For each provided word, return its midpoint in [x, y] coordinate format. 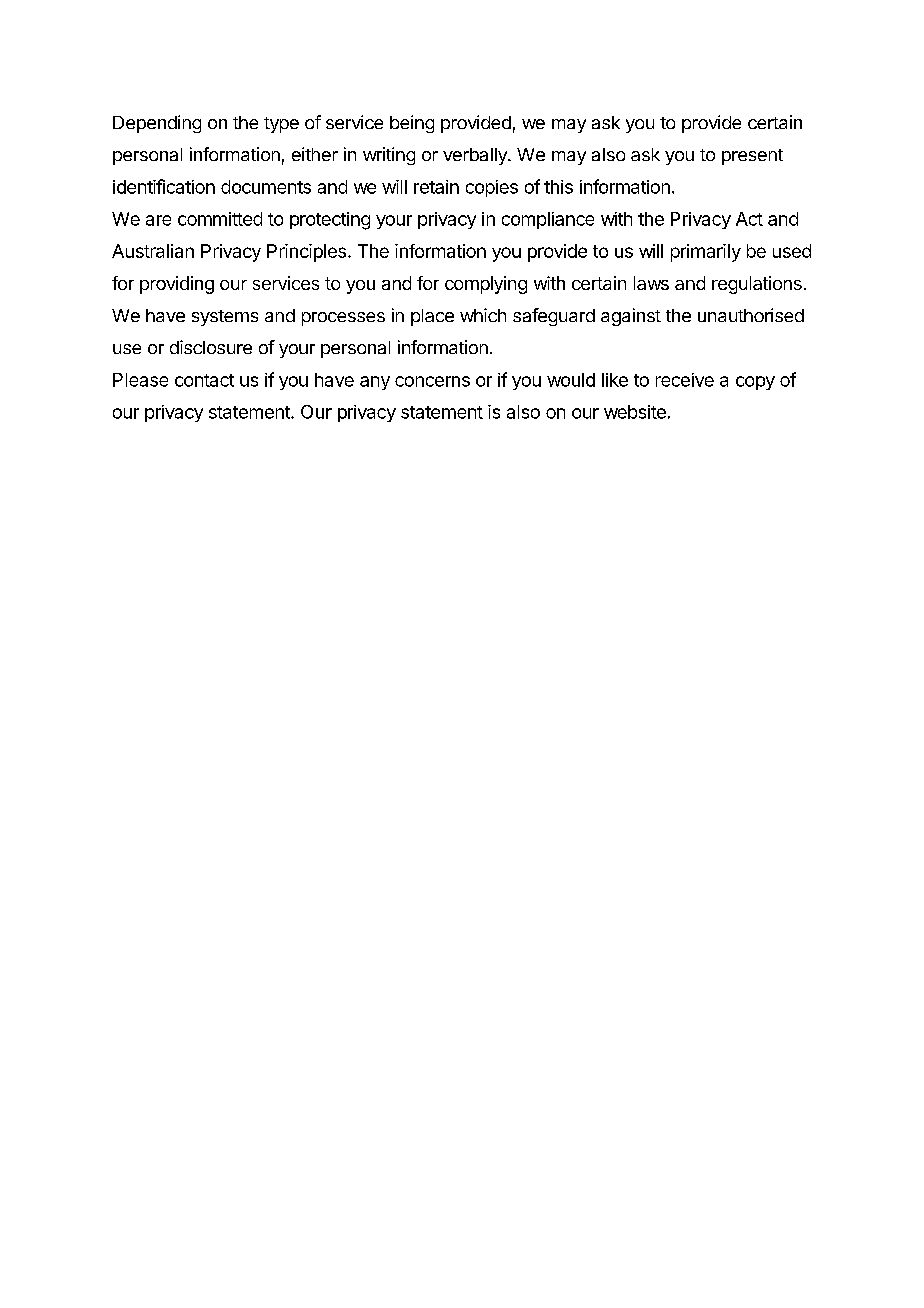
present [752, 157]
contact [204, 380]
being [412, 124]
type [281, 125]
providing [177, 285]
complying [486, 285]
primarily [706, 253]
